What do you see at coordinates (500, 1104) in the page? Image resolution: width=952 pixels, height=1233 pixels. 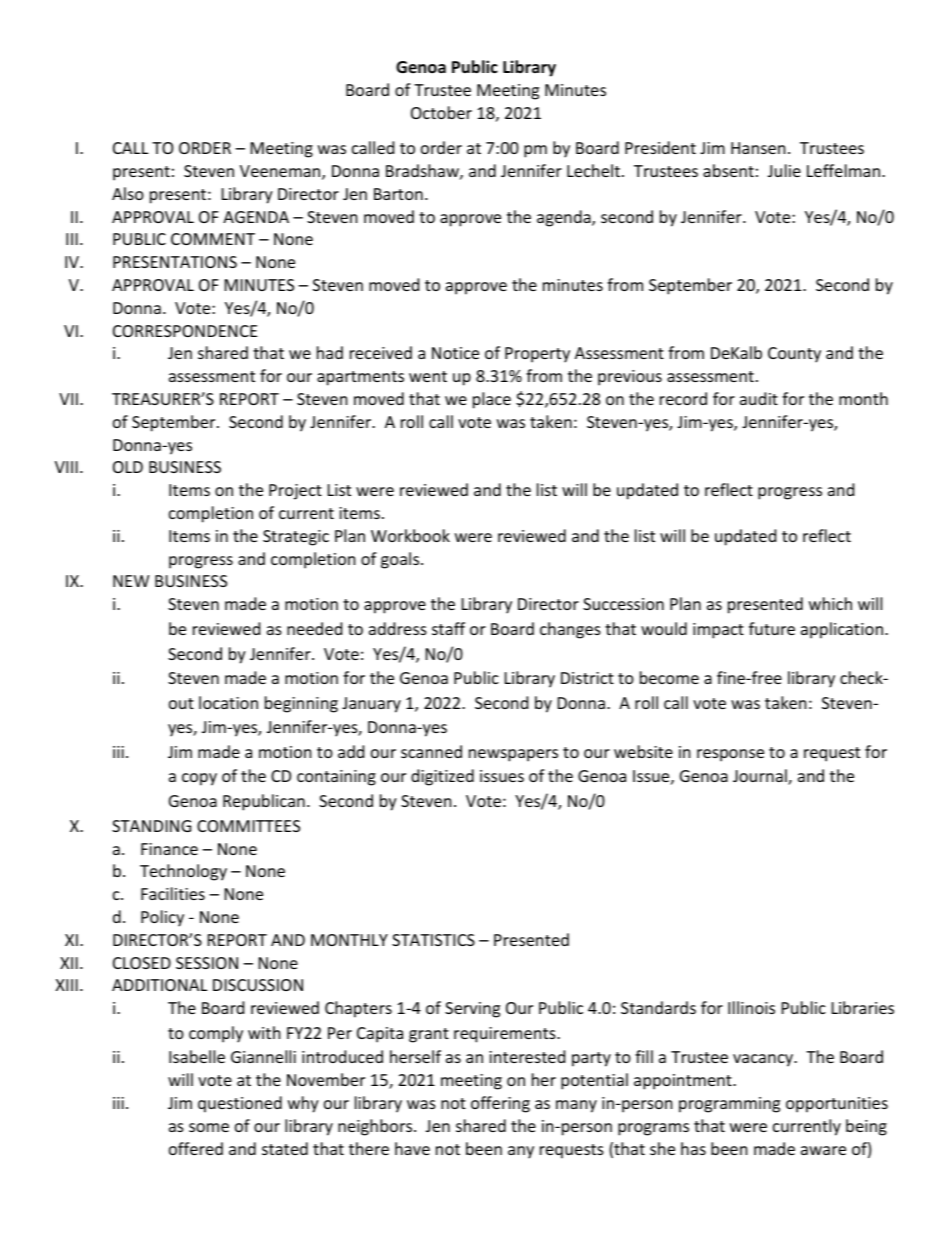 I see `offering` at bounding box center [500, 1104].
